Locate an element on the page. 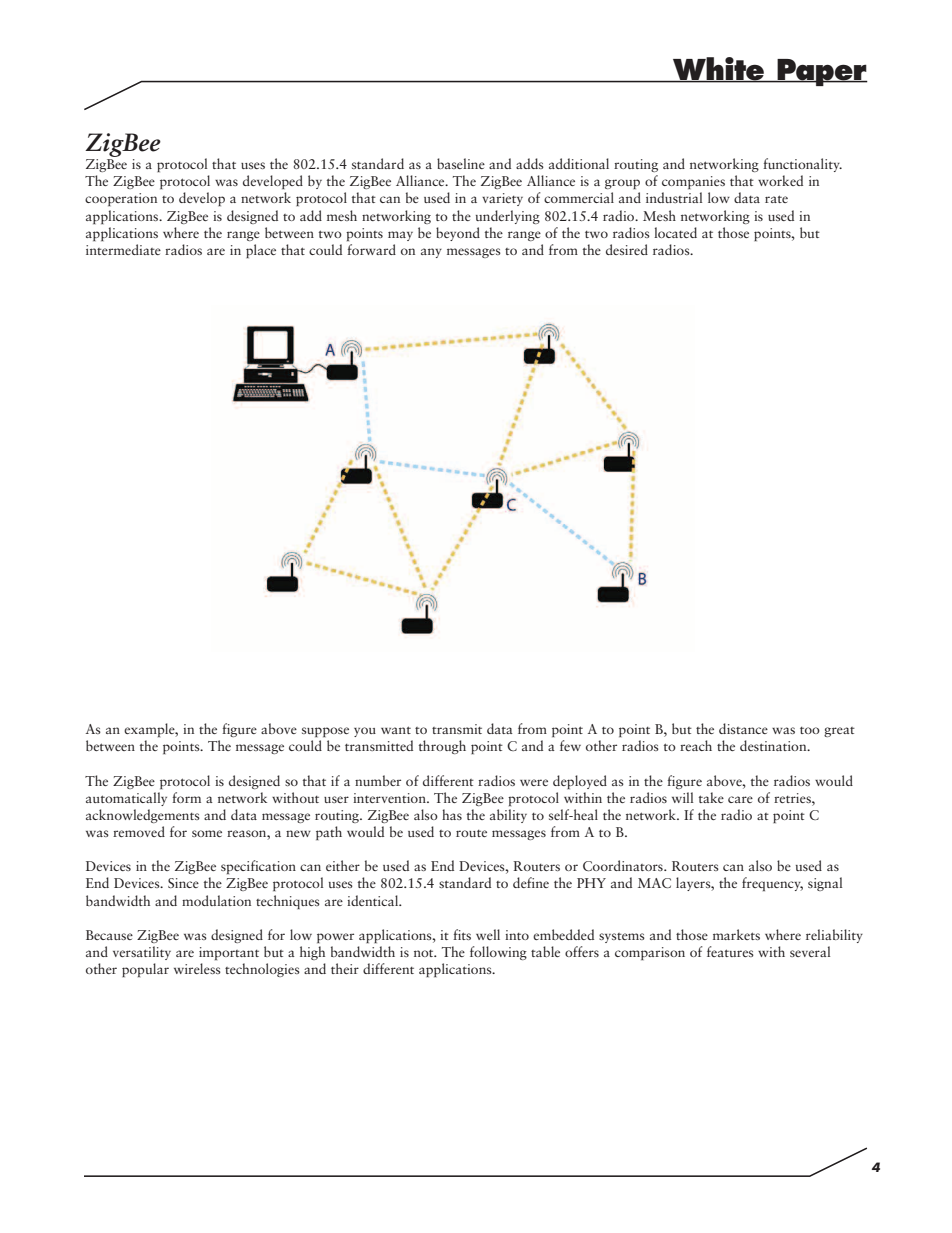 The width and height of the image is (952, 1233). White is located at coordinates (719, 70).
